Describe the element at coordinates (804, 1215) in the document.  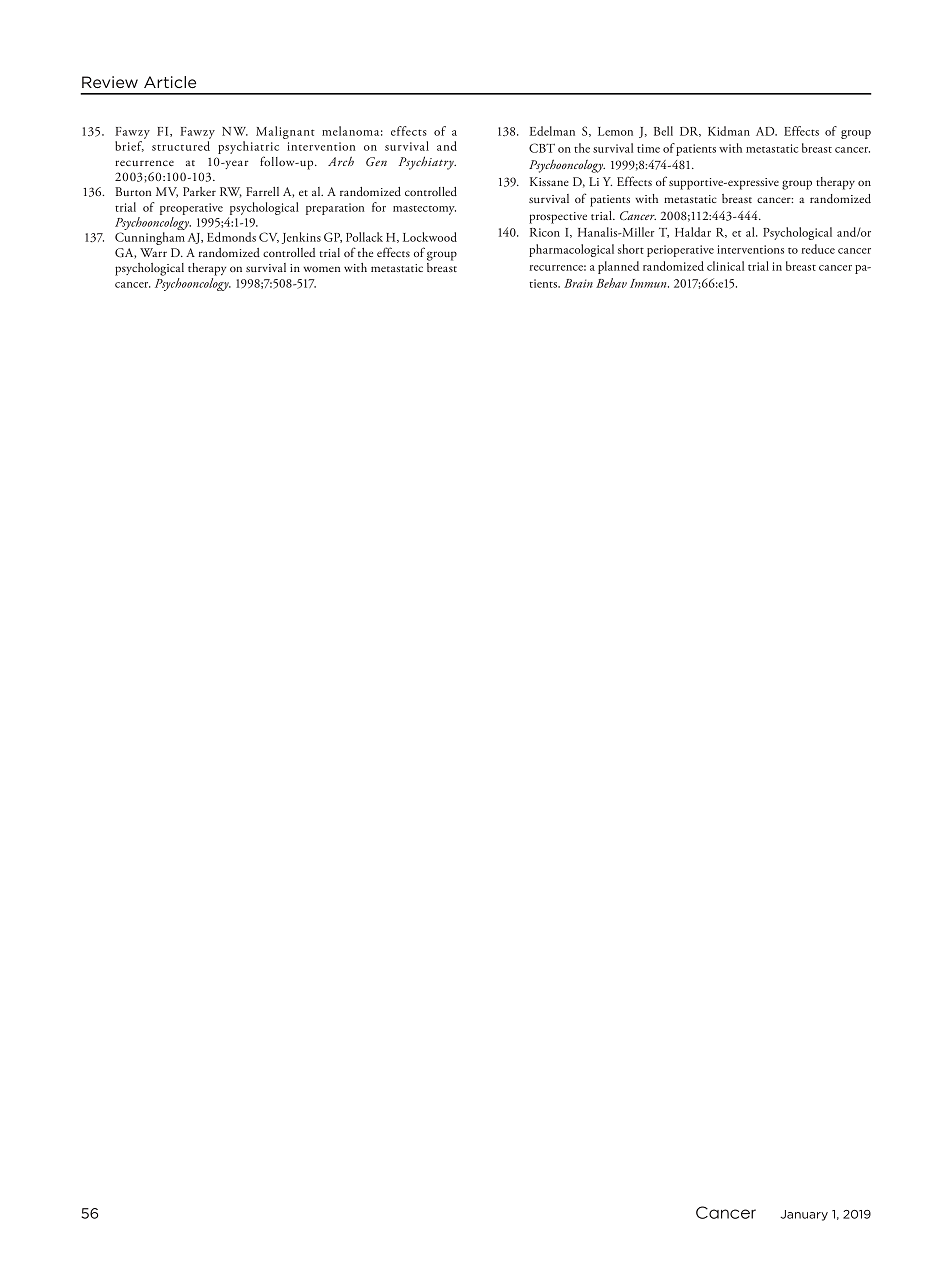
I see `January` at that location.
